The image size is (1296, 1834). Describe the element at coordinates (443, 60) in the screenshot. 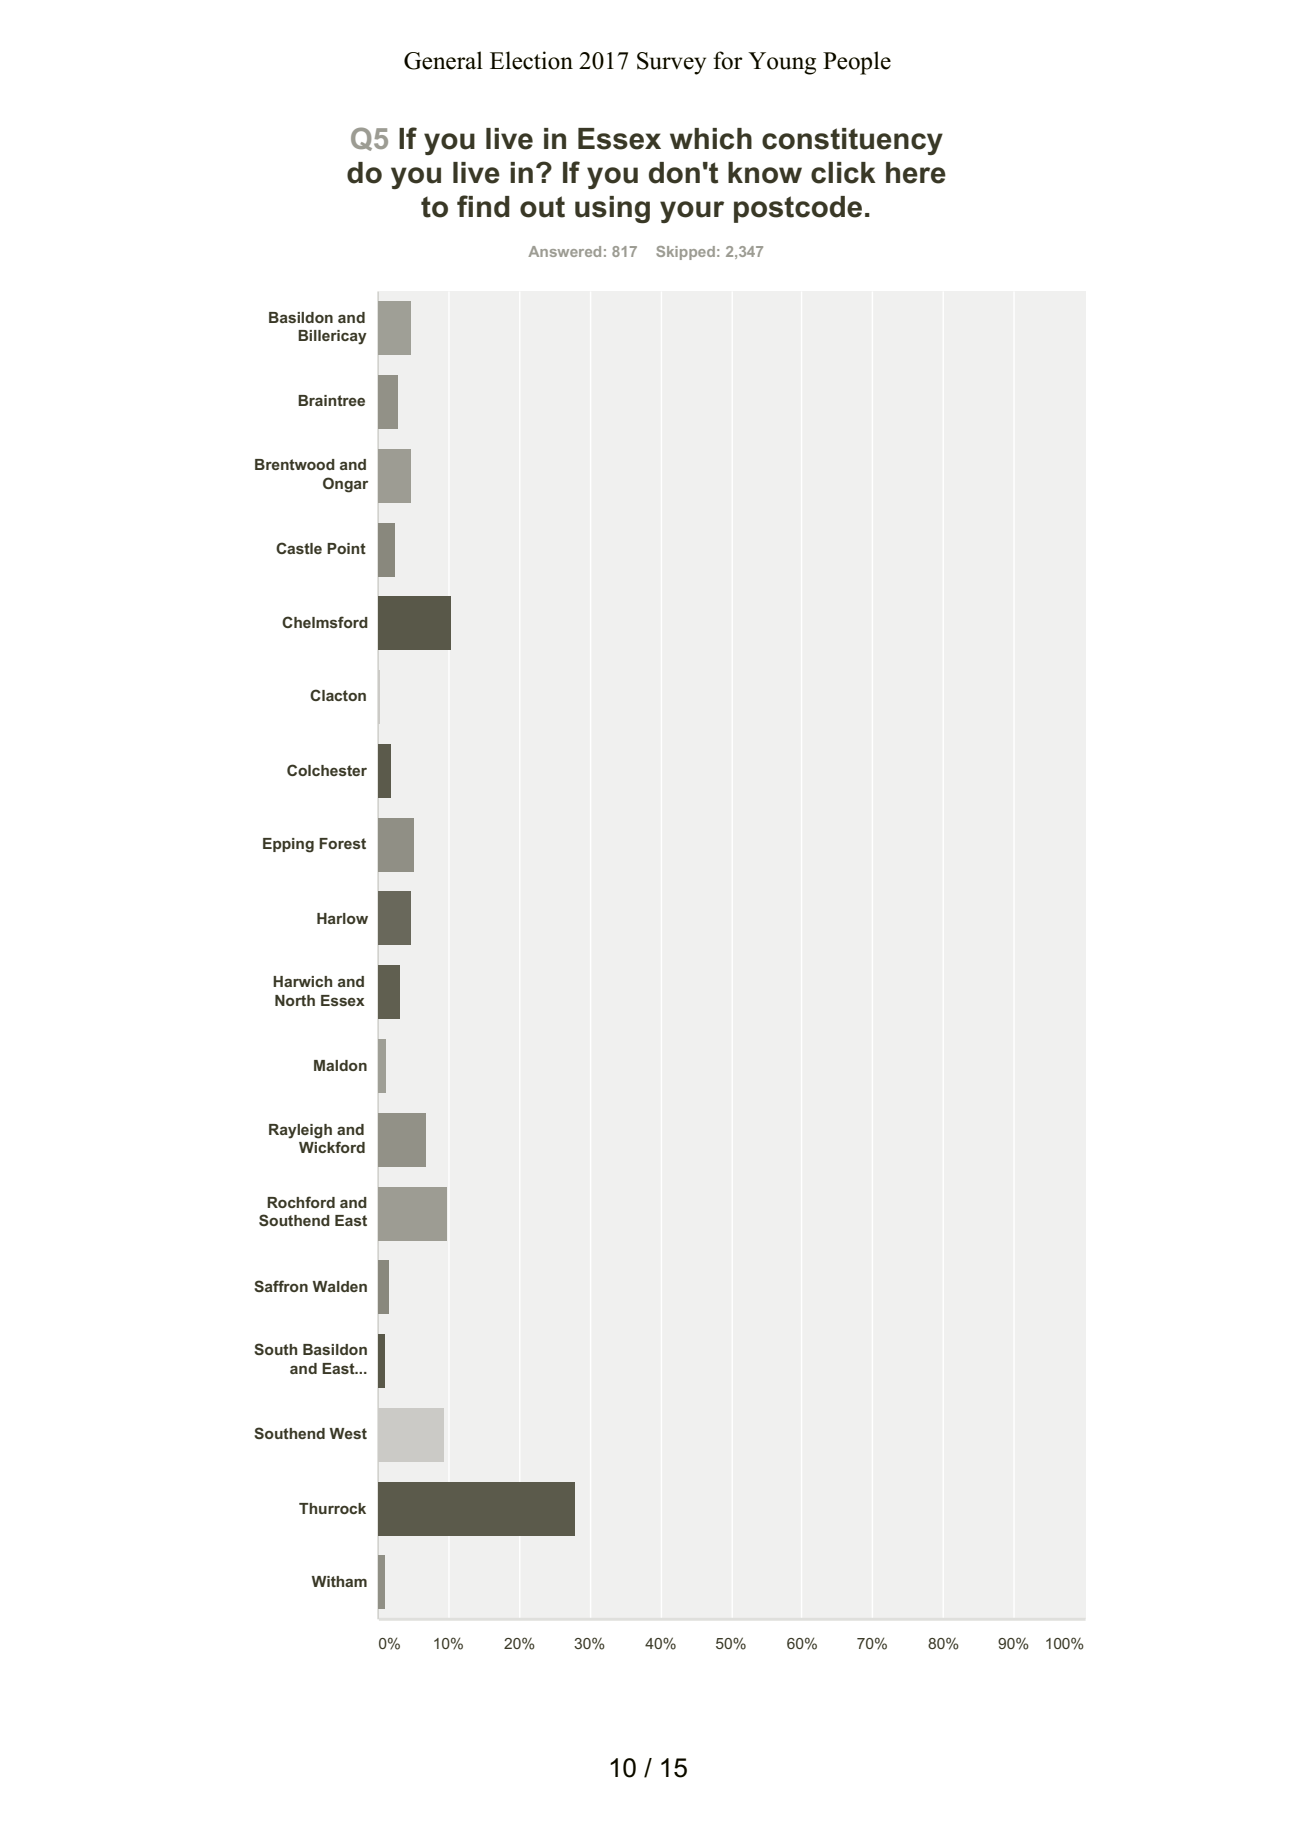

I see `General` at that location.
